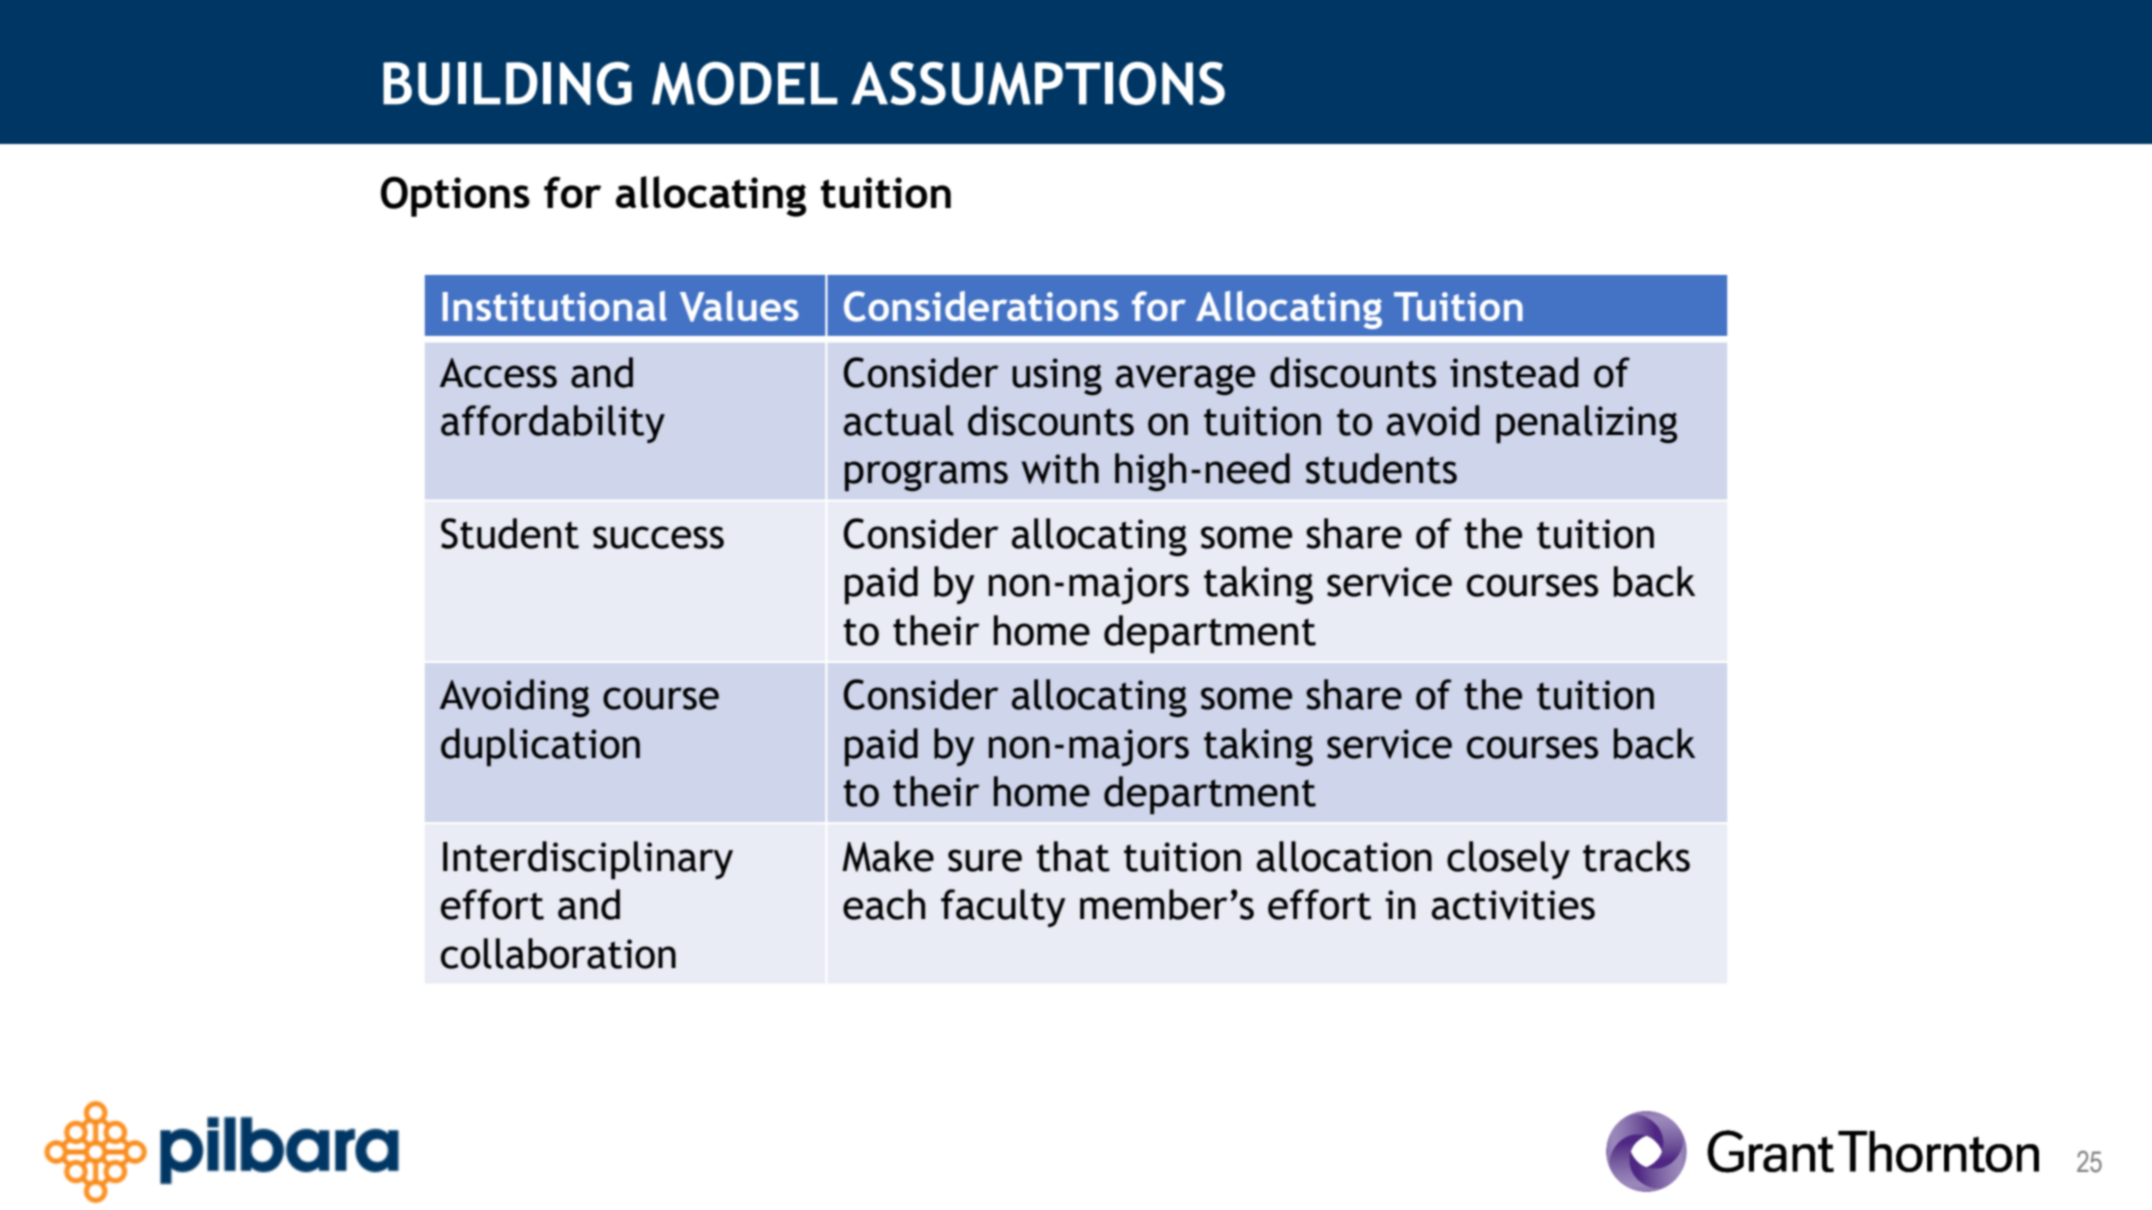 The height and width of the screenshot is (1210, 2152). I want to click on BUILDING, so click(507, 83).
